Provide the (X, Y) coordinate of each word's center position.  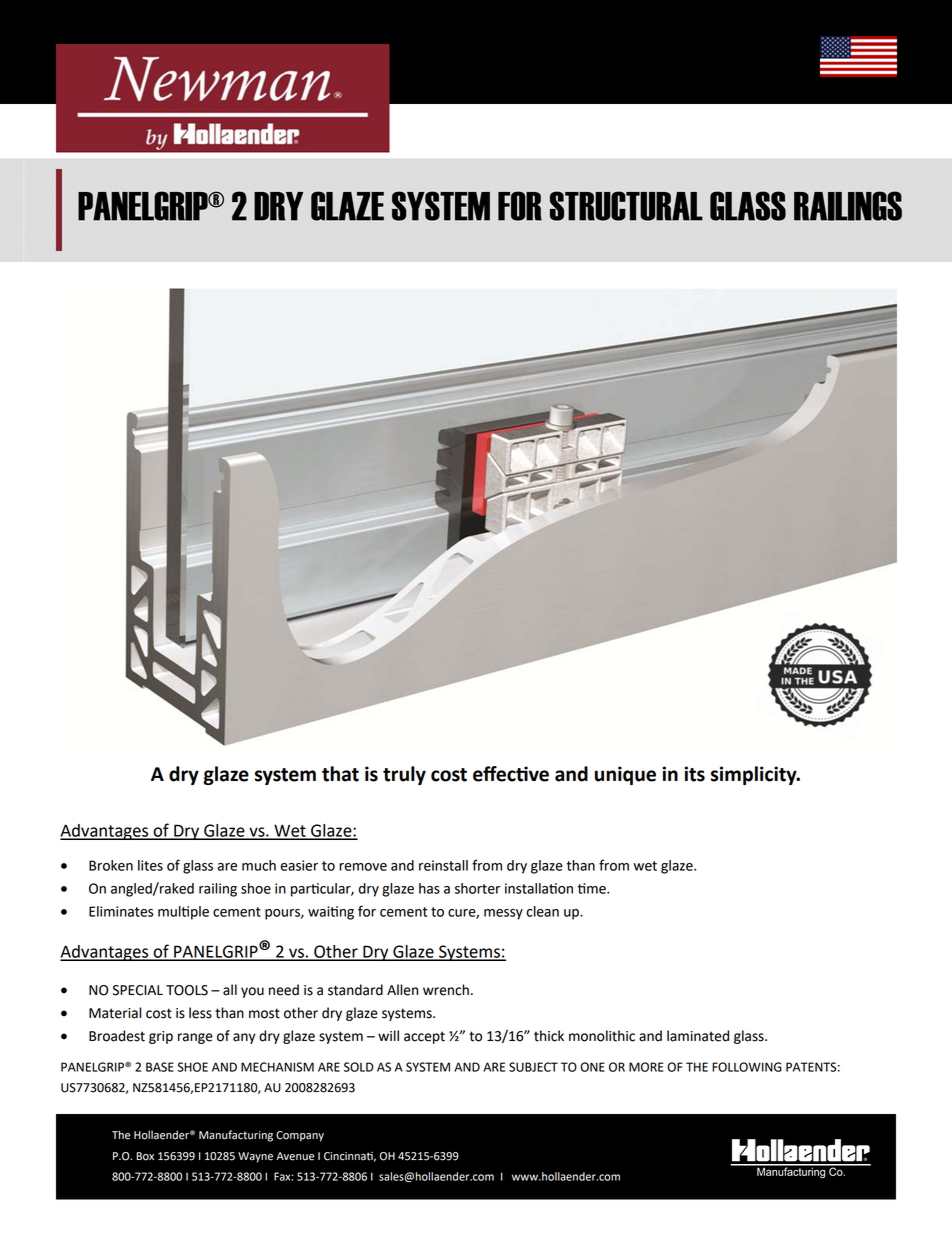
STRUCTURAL (626, 206)
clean (542, 911)
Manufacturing (236, 1136)
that (340, 774)
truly (404, 775)
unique (625, 775)
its (694, 774)
